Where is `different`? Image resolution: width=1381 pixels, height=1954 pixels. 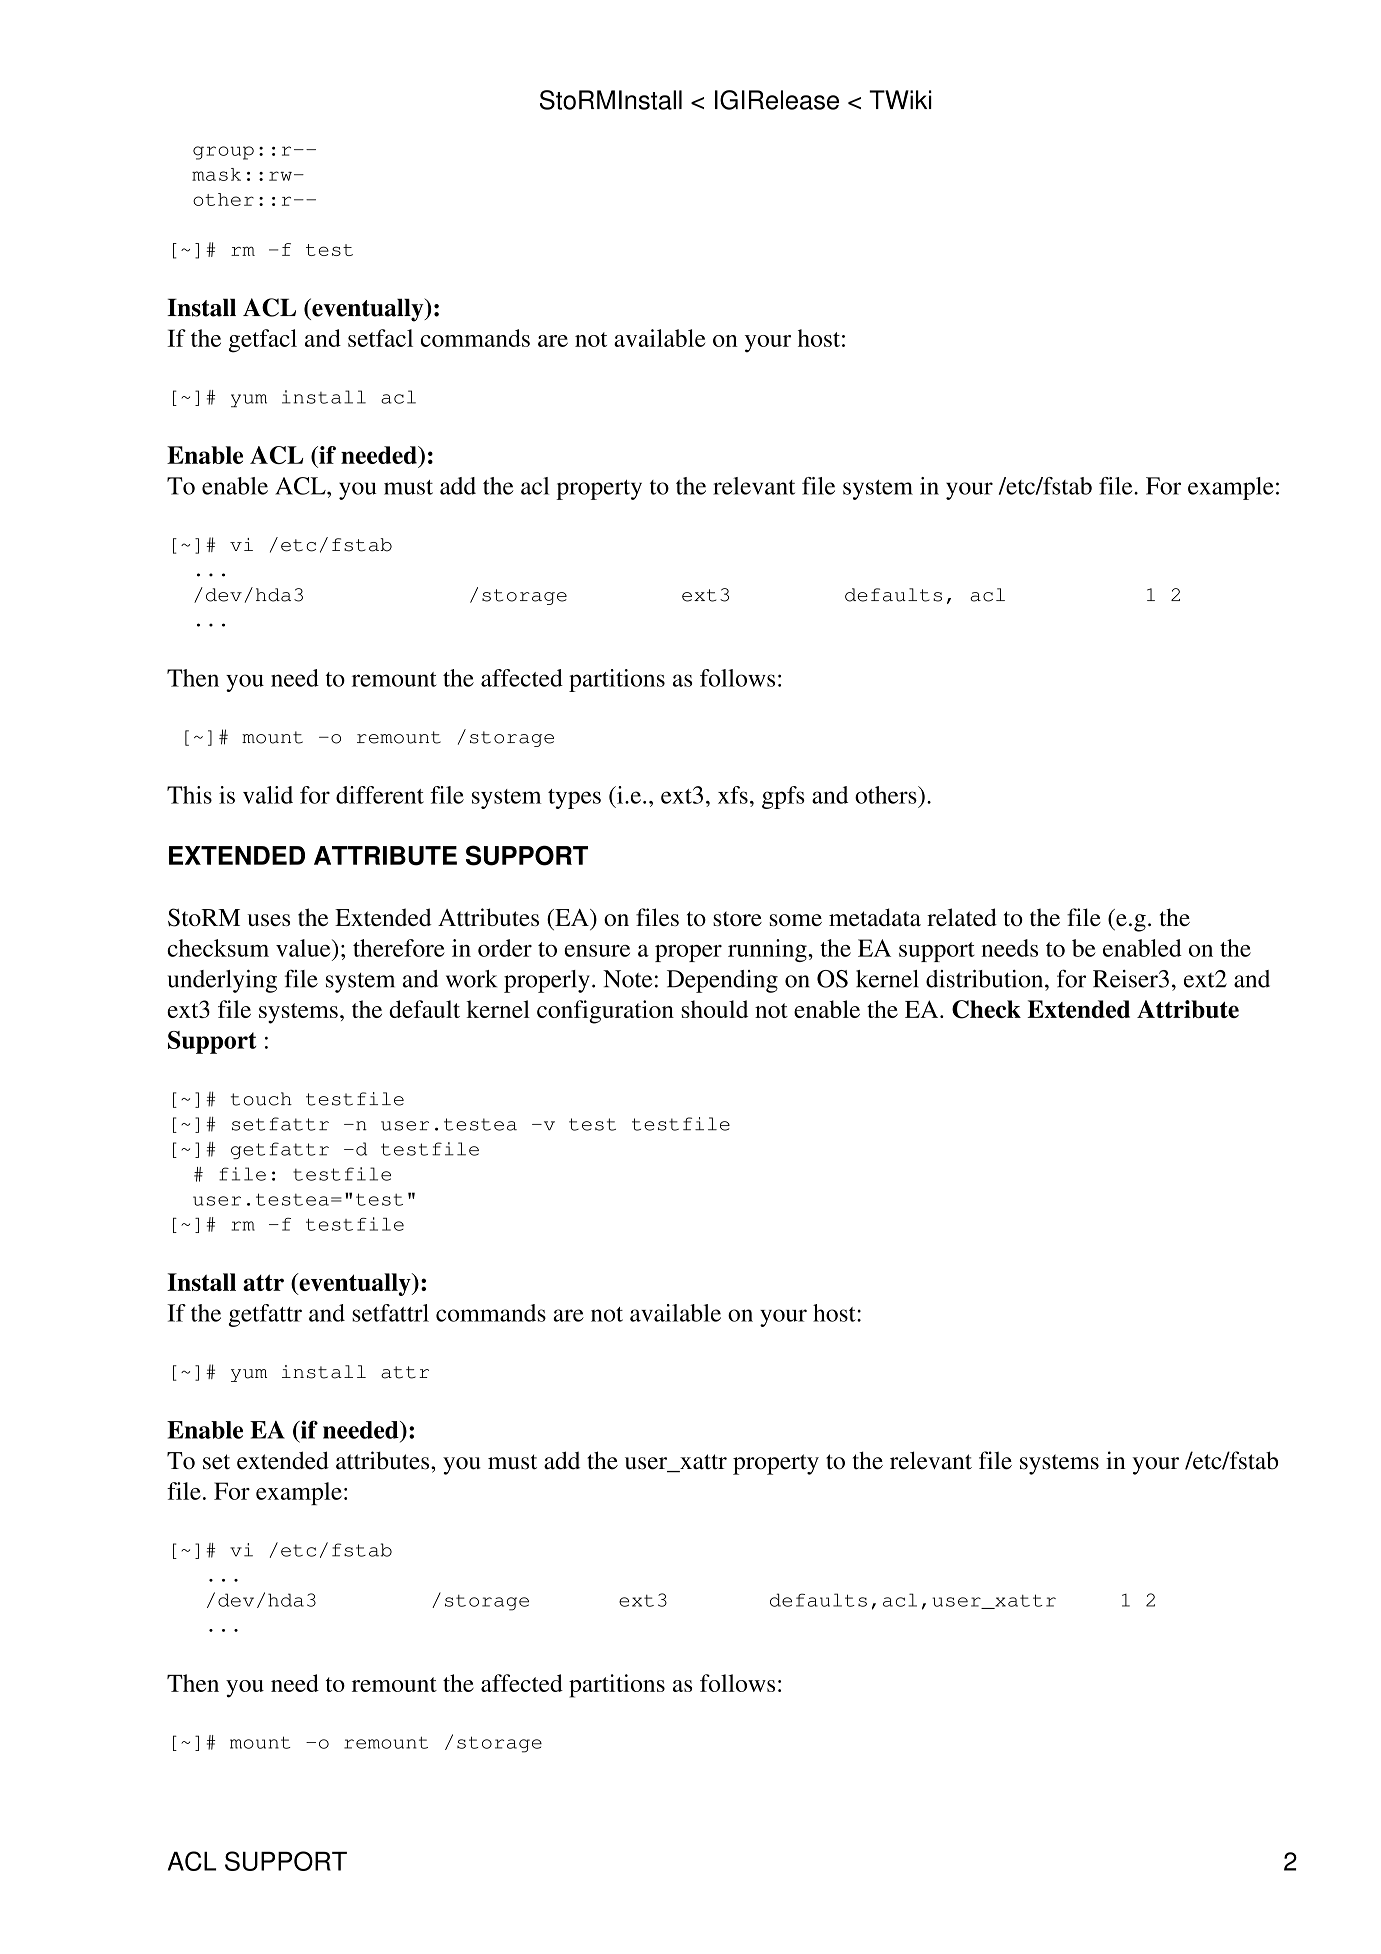 different is located at coordinates (380, 795).
